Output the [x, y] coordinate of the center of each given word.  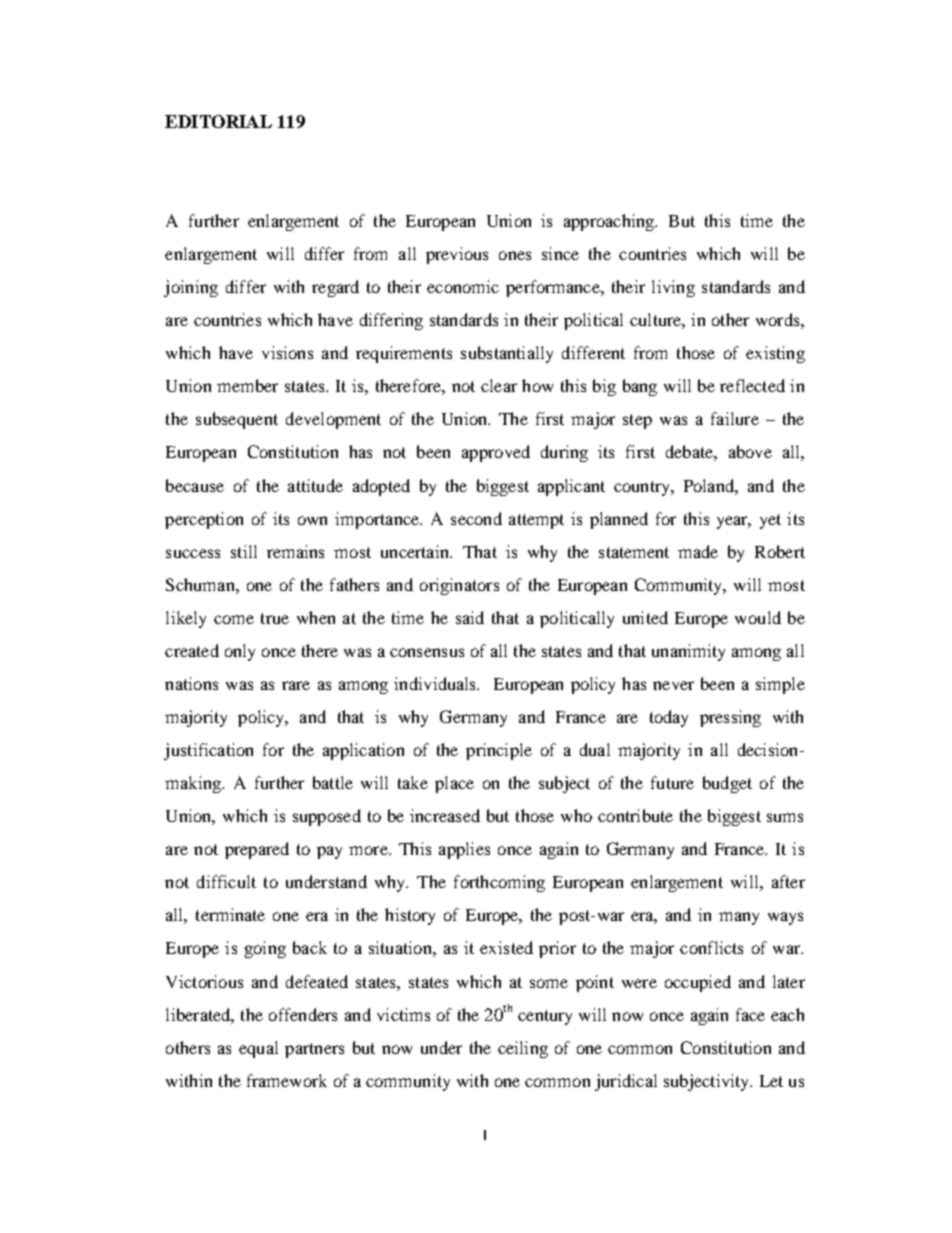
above [750, 451]
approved [496, 453]
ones [515, 255]
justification [208, 751]
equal [258, 1049]
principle [499, 751]
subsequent [237, 420]
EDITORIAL [218, 121]
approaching [610, 222]
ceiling [523, 1049]
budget [727, 784]
